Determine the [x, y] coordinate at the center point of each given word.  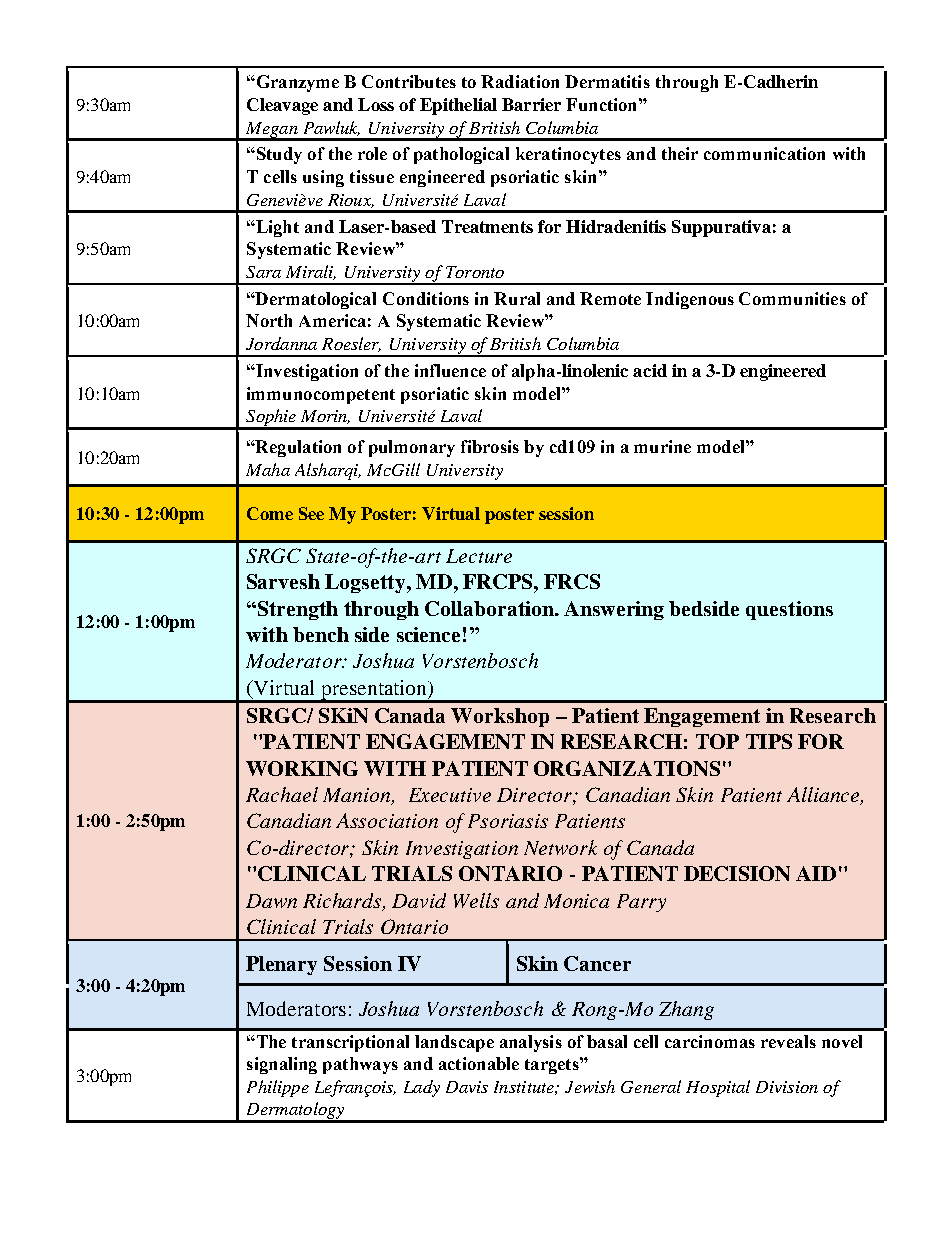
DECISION [737, 873]
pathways [360, 1065]
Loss [376, 104]
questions [789, 610]
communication [764, 153]
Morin [325, 417]
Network [560, 847]
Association [387, 820]
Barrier [531, 104]
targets [553, 1065]
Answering [614, 610]
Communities [792, 298]
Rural [517, 298]
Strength [296, 610]
